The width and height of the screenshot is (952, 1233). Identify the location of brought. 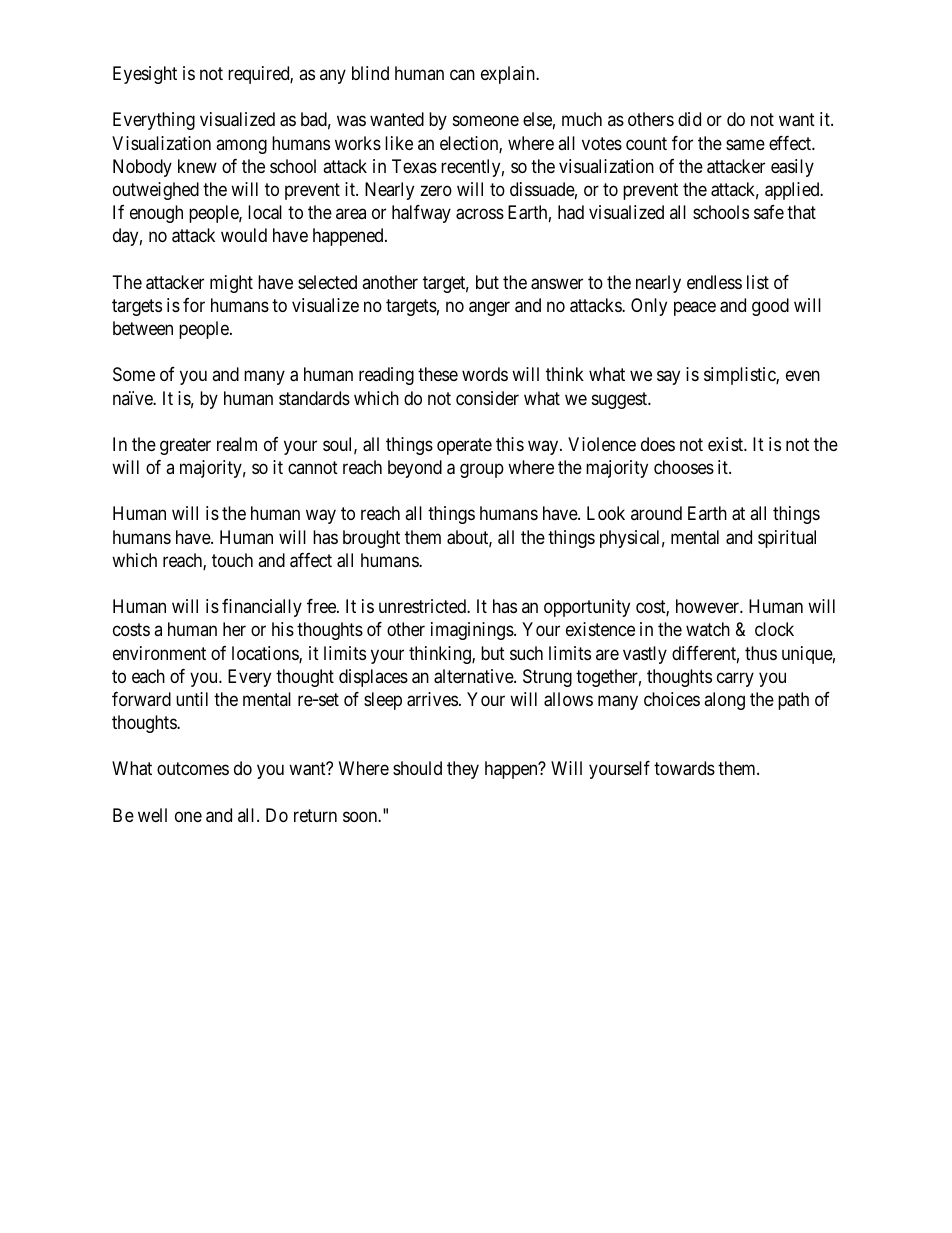
(371, 539).
